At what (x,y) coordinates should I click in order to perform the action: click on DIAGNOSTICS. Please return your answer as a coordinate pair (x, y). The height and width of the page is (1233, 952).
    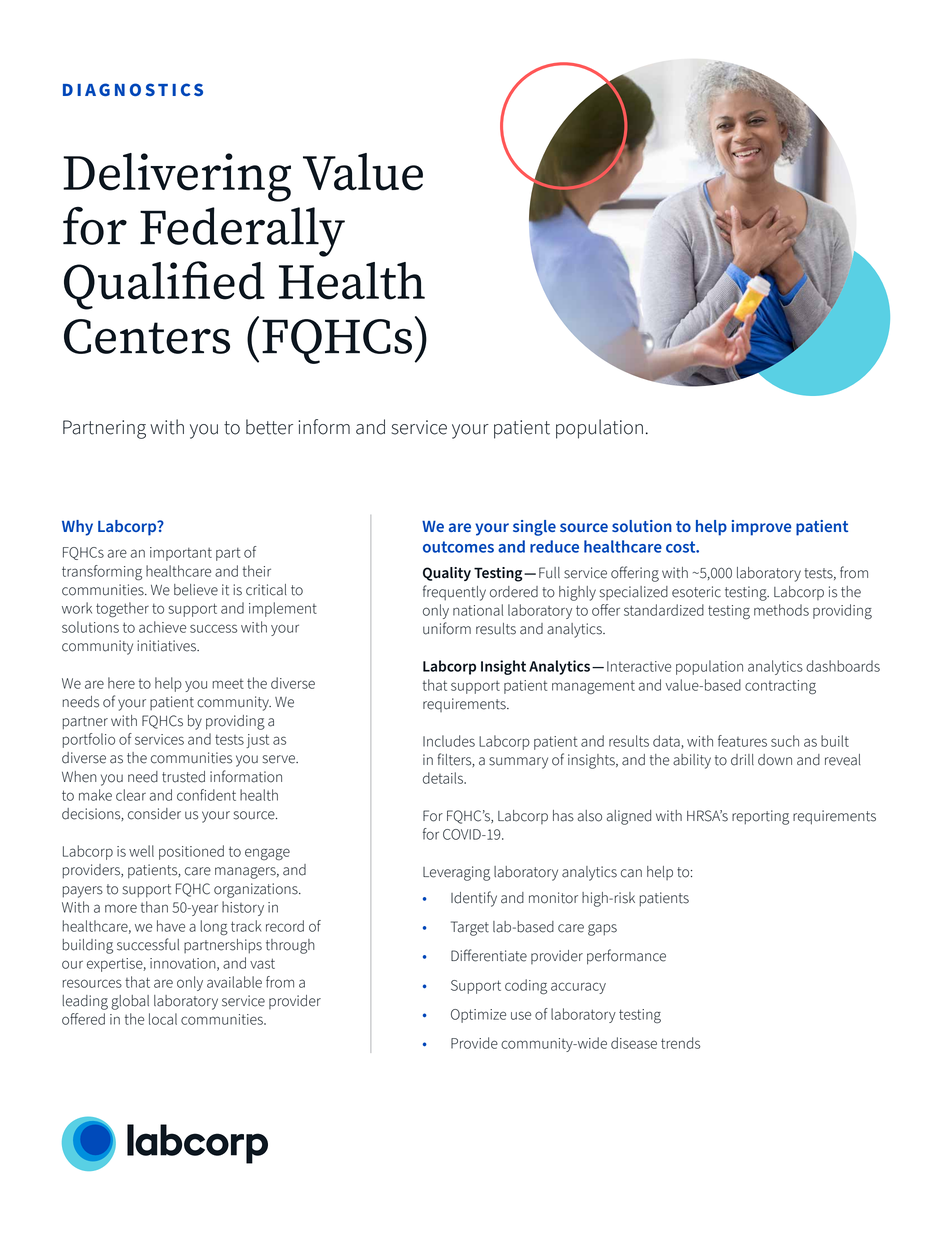
    Looking at the image, I should click on (133, 89).
